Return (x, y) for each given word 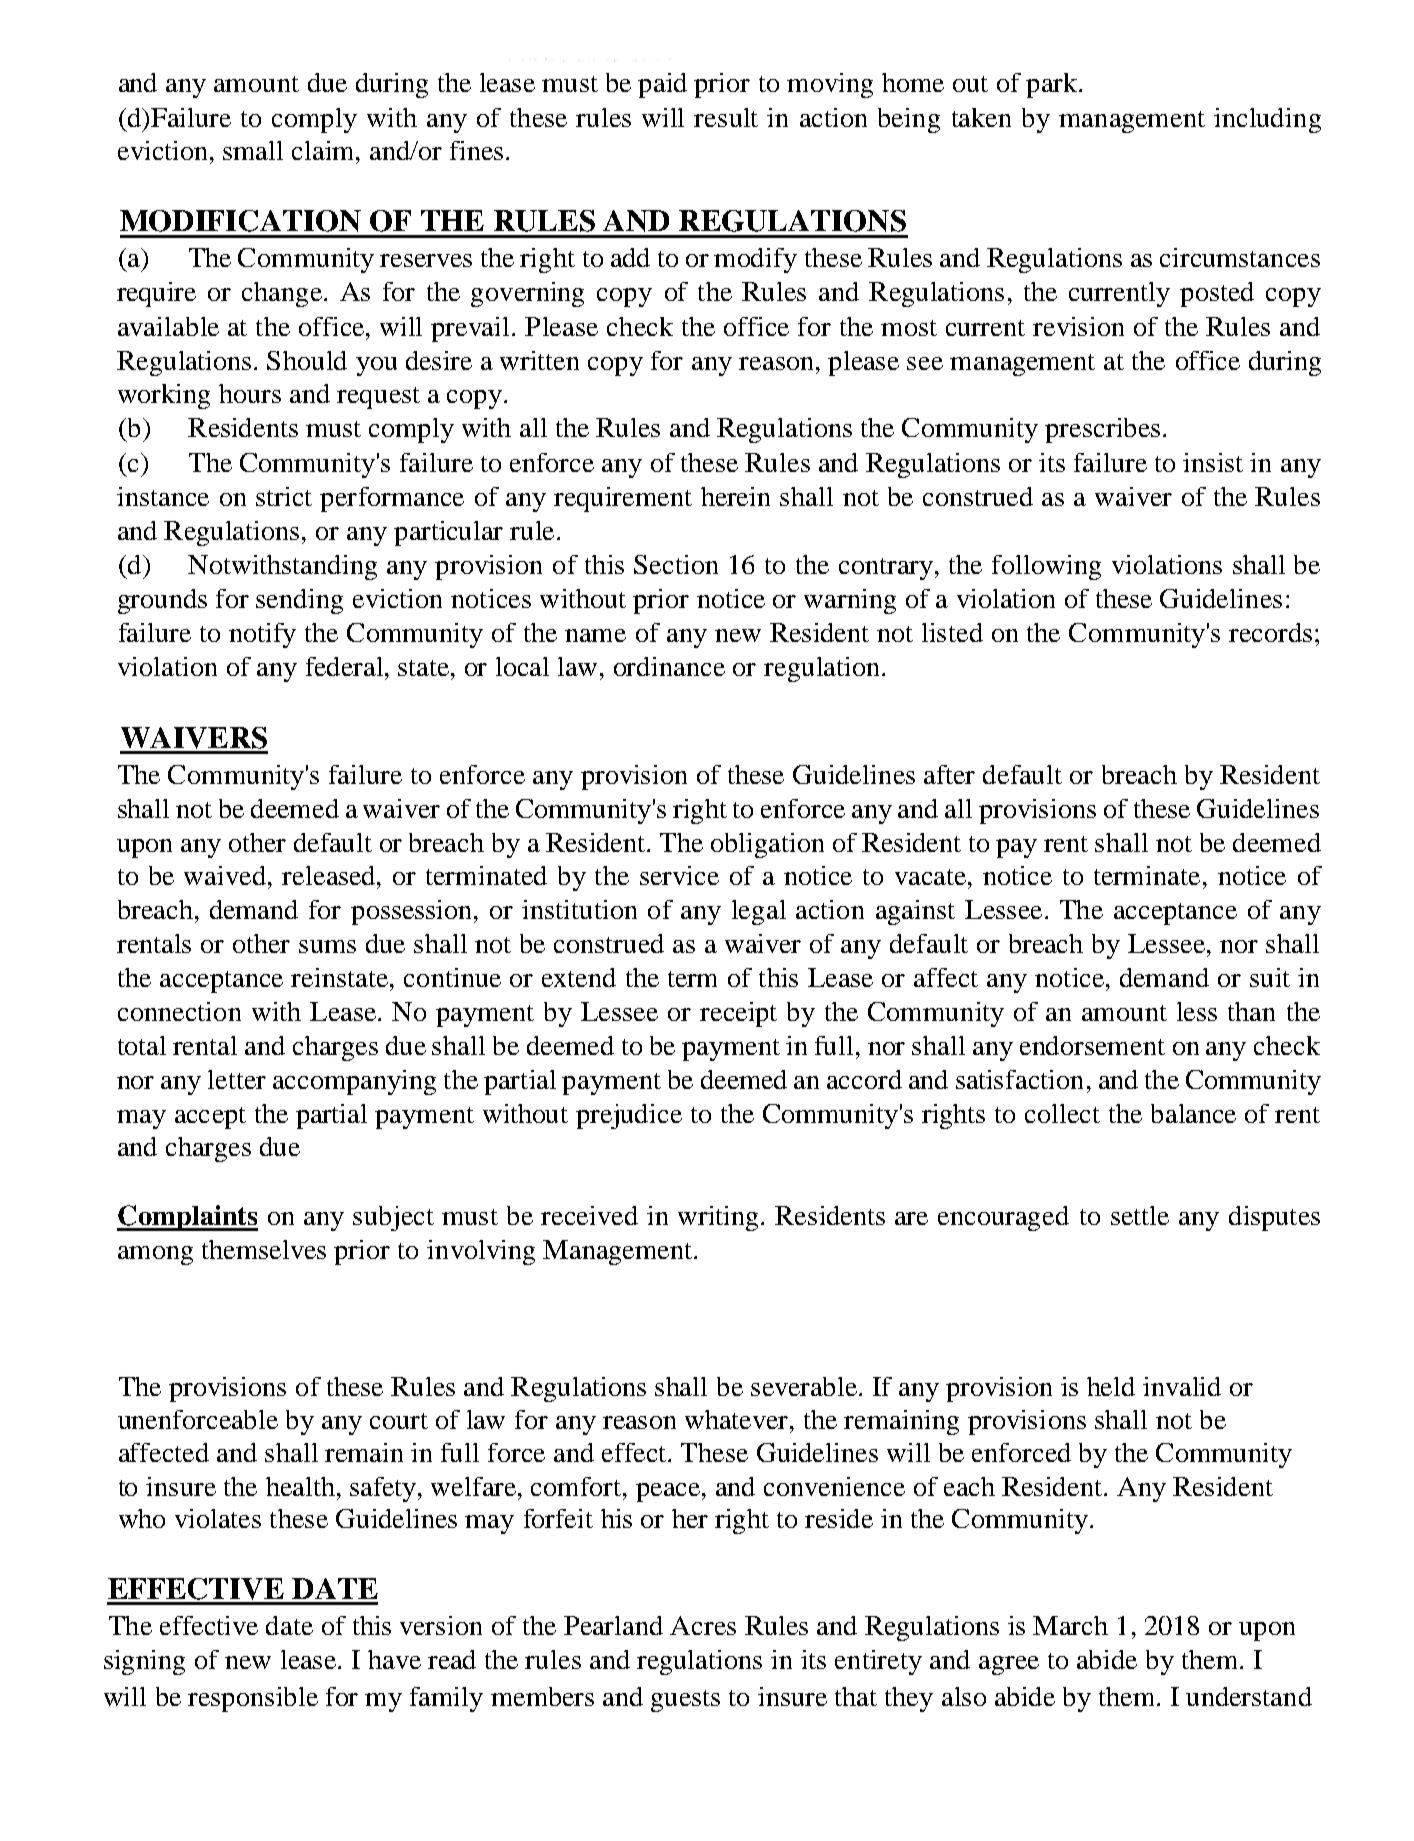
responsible (253, 1699)
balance (1193, 1113)
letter (237, 1079)
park (1053, 85)
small (253, 150)
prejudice (629, 1116)
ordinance (669, 666)
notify (262, 635)
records (1270, 632)
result (726, 117)
